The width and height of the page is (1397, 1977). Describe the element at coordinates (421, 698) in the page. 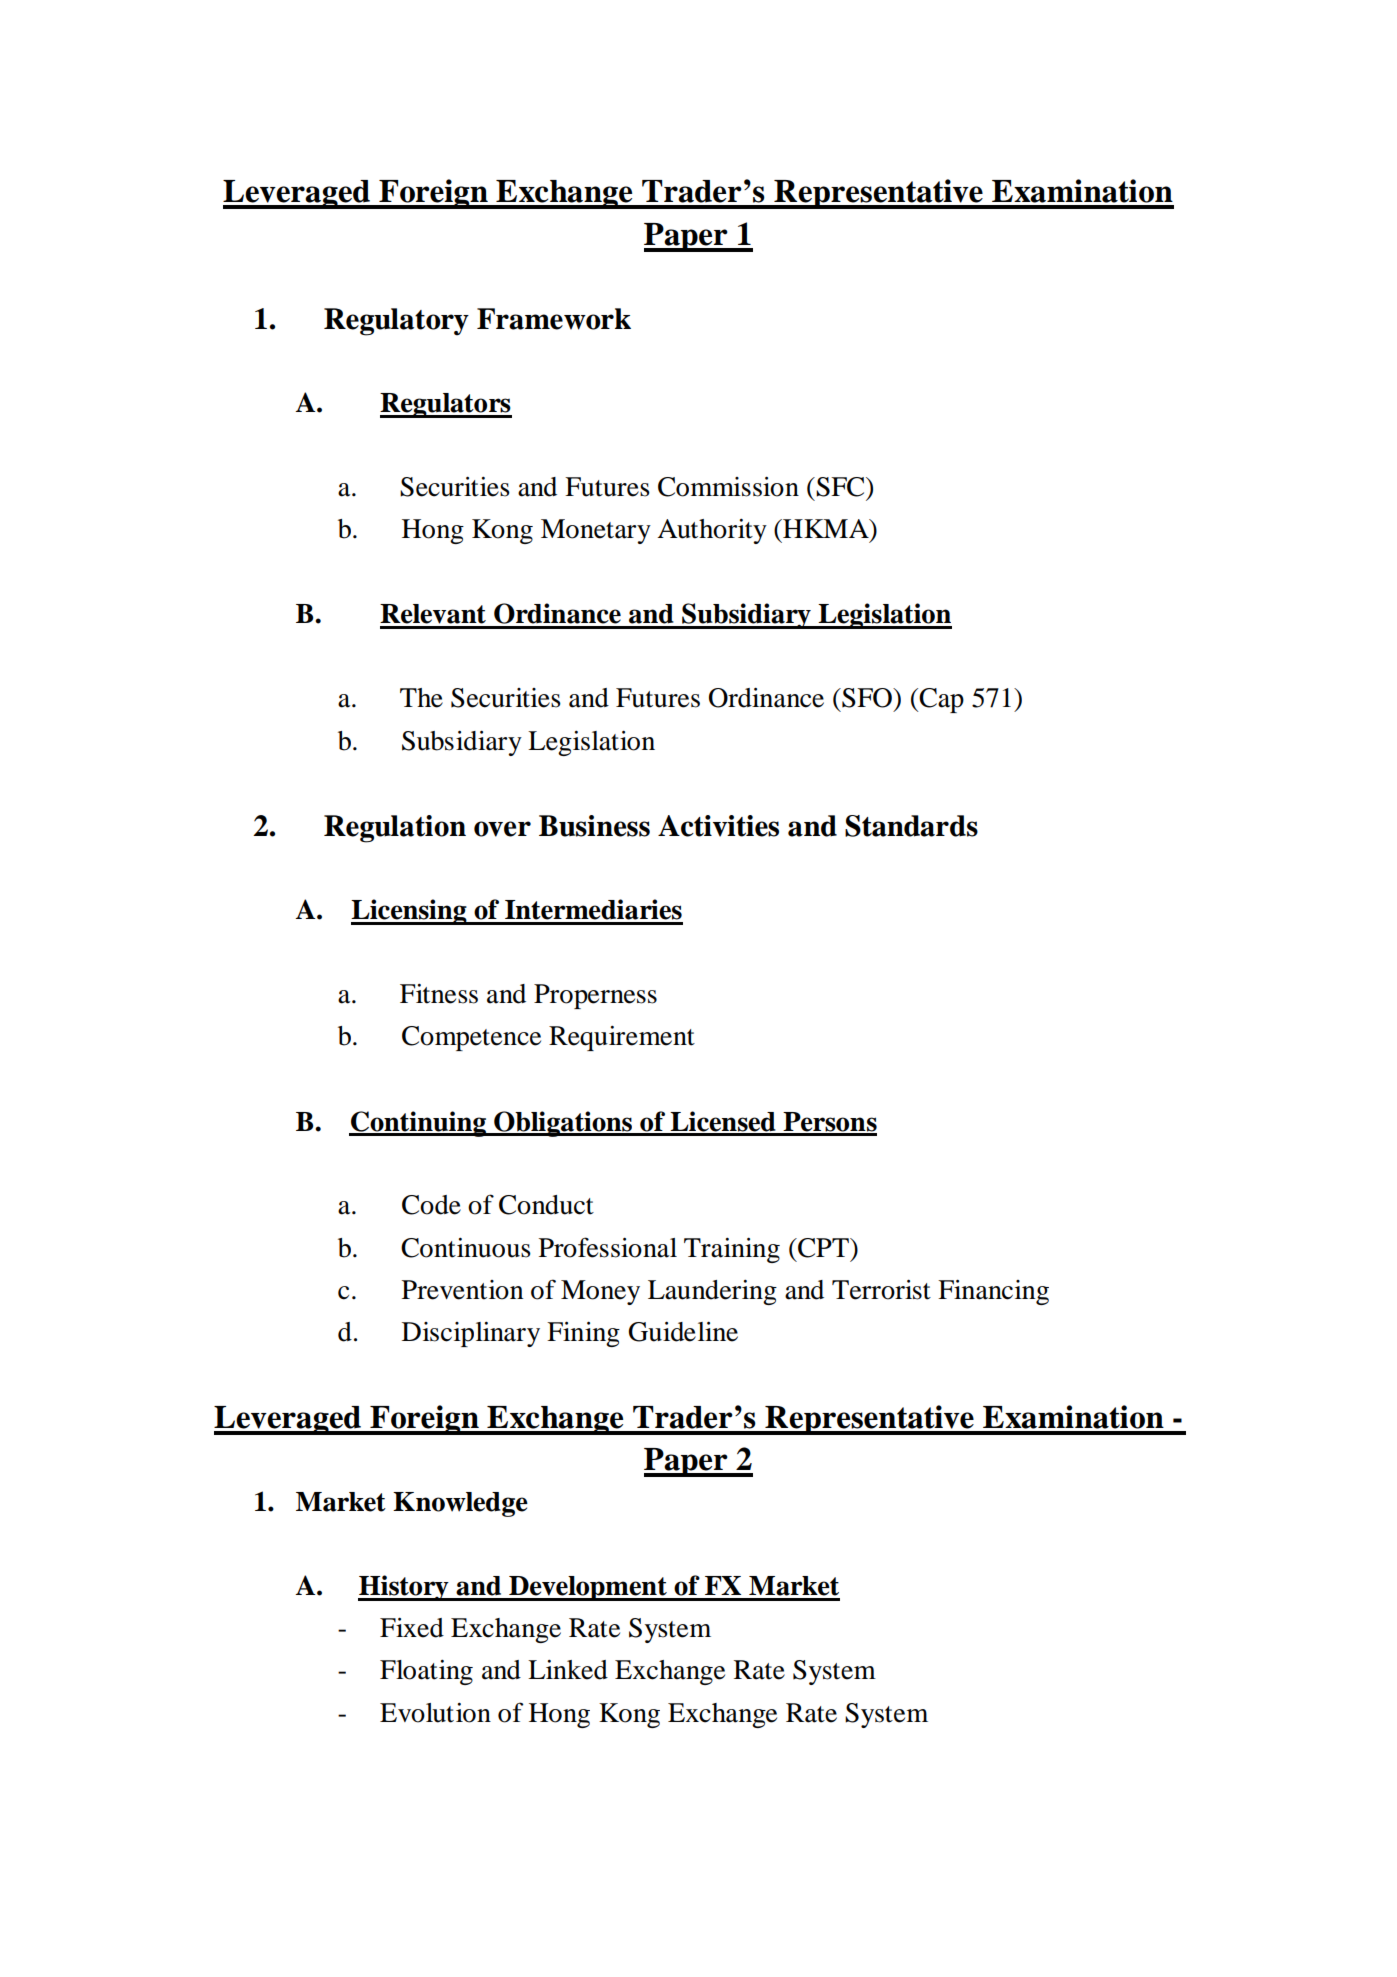

I see `The` at that location.
